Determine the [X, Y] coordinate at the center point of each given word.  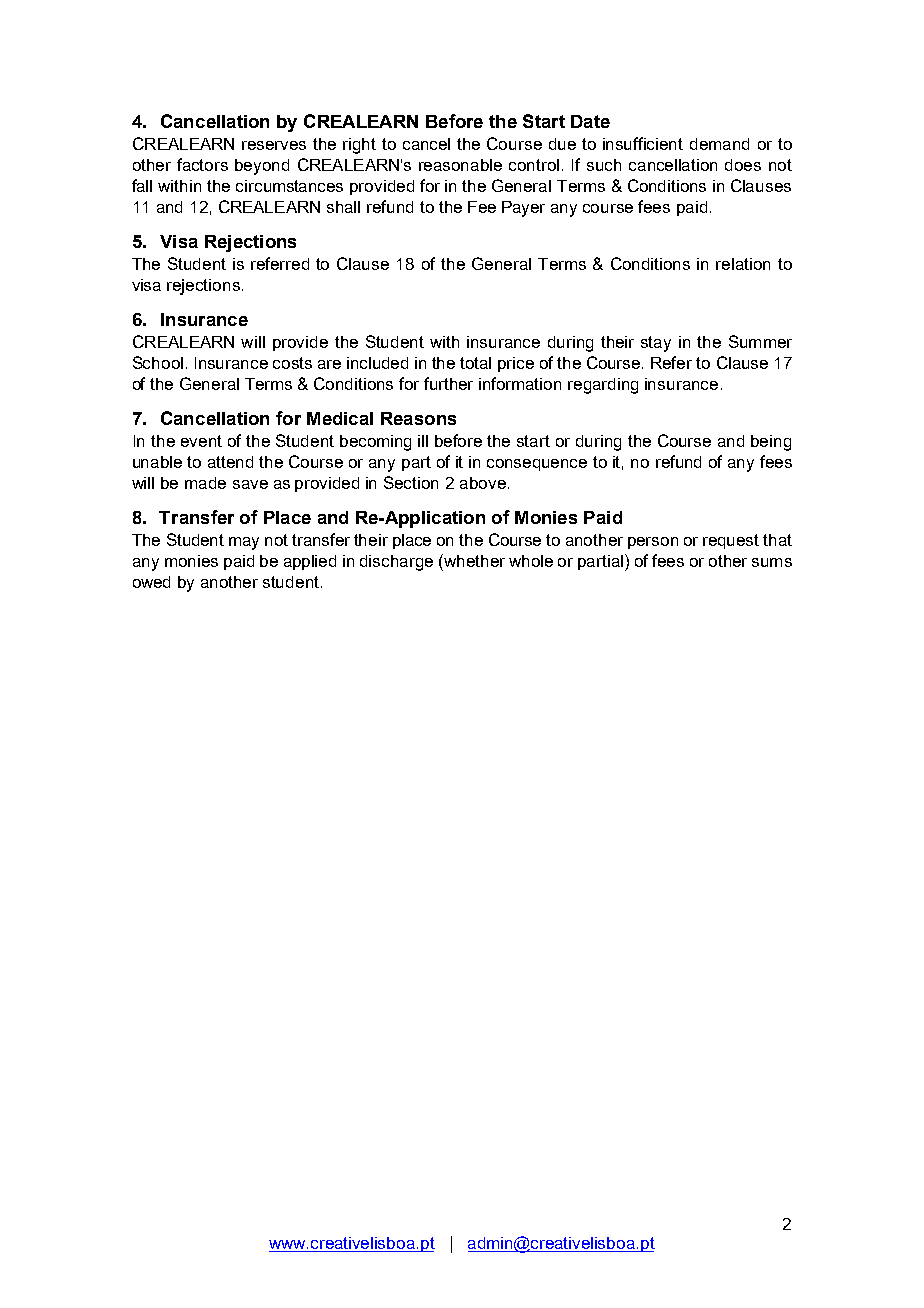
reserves [274, 145]
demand [719, 144]
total [475, 363]
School [158, 362]
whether [473, 560]
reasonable [460, 165]
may [244, 543]
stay [656, 344]
